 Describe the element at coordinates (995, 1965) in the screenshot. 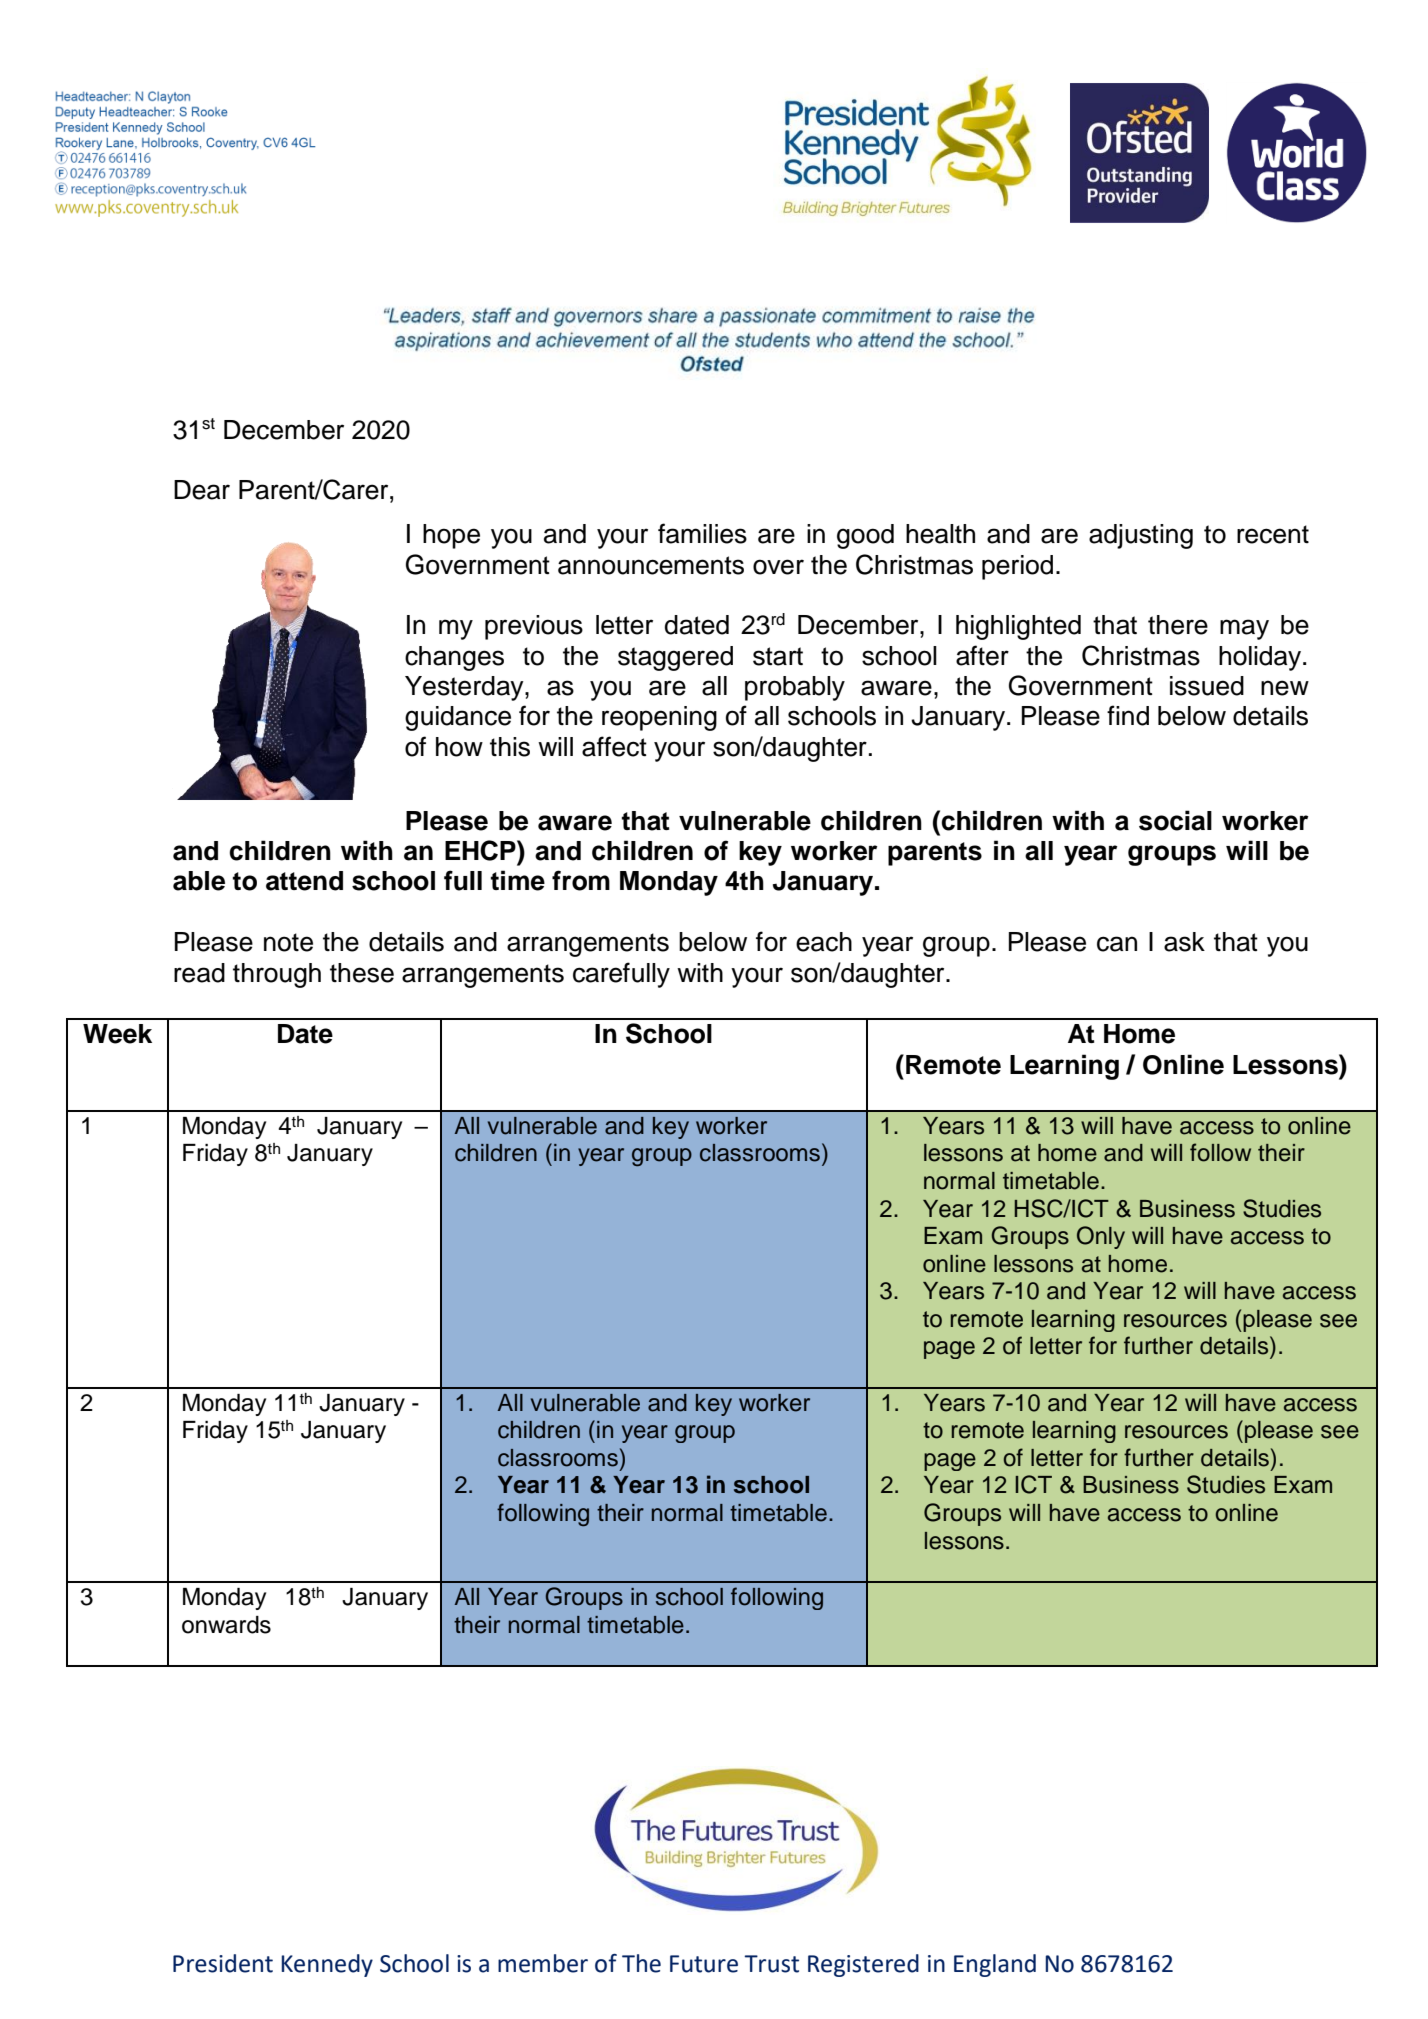

I see `England` at that location.
